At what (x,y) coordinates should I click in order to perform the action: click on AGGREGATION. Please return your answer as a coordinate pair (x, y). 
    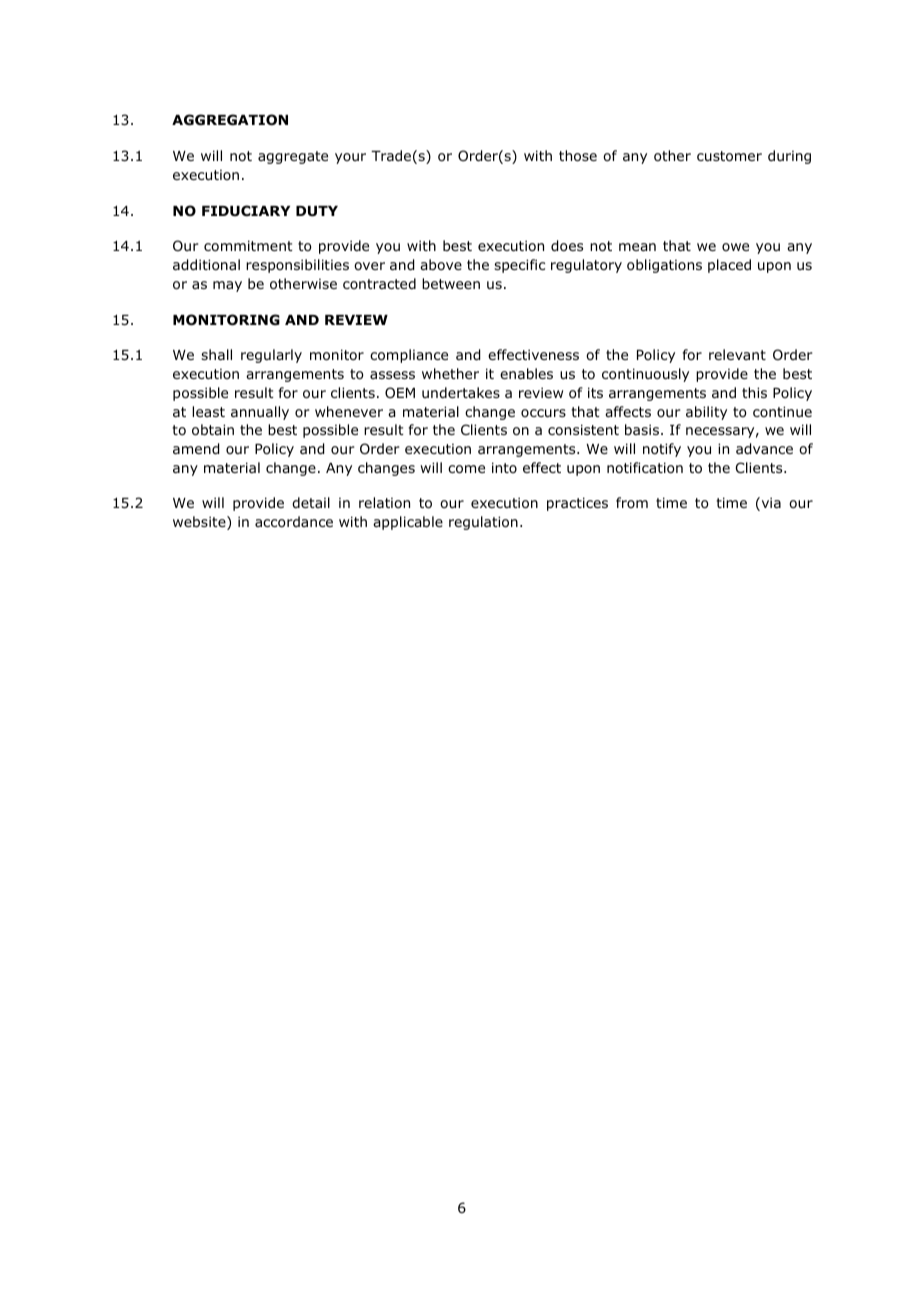
    Looking at the image, I should click on (230, 120).
